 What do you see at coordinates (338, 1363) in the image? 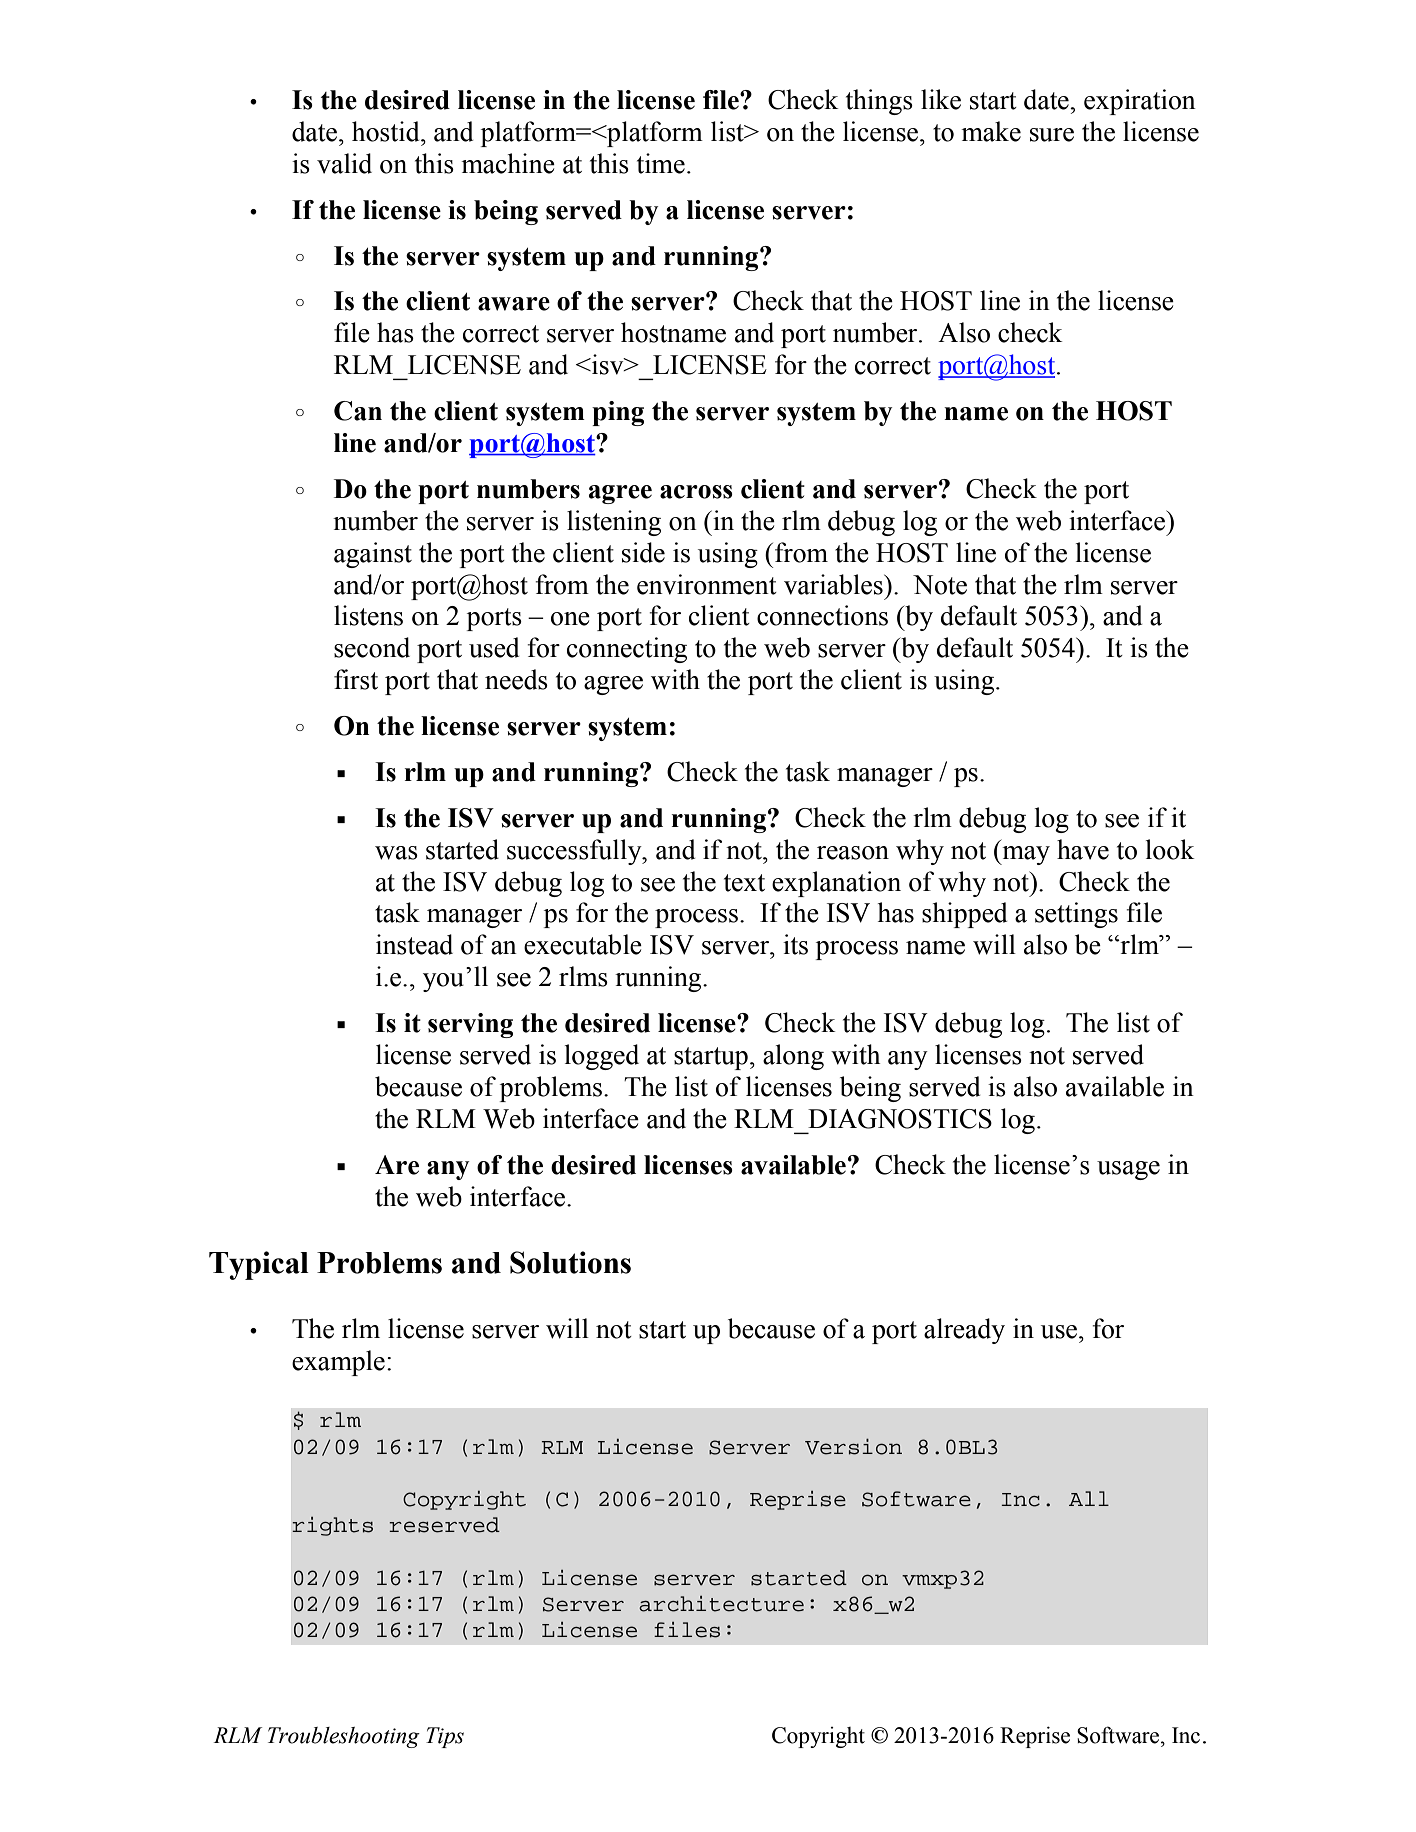
I see `example` at bounding box center [338, 1363].
